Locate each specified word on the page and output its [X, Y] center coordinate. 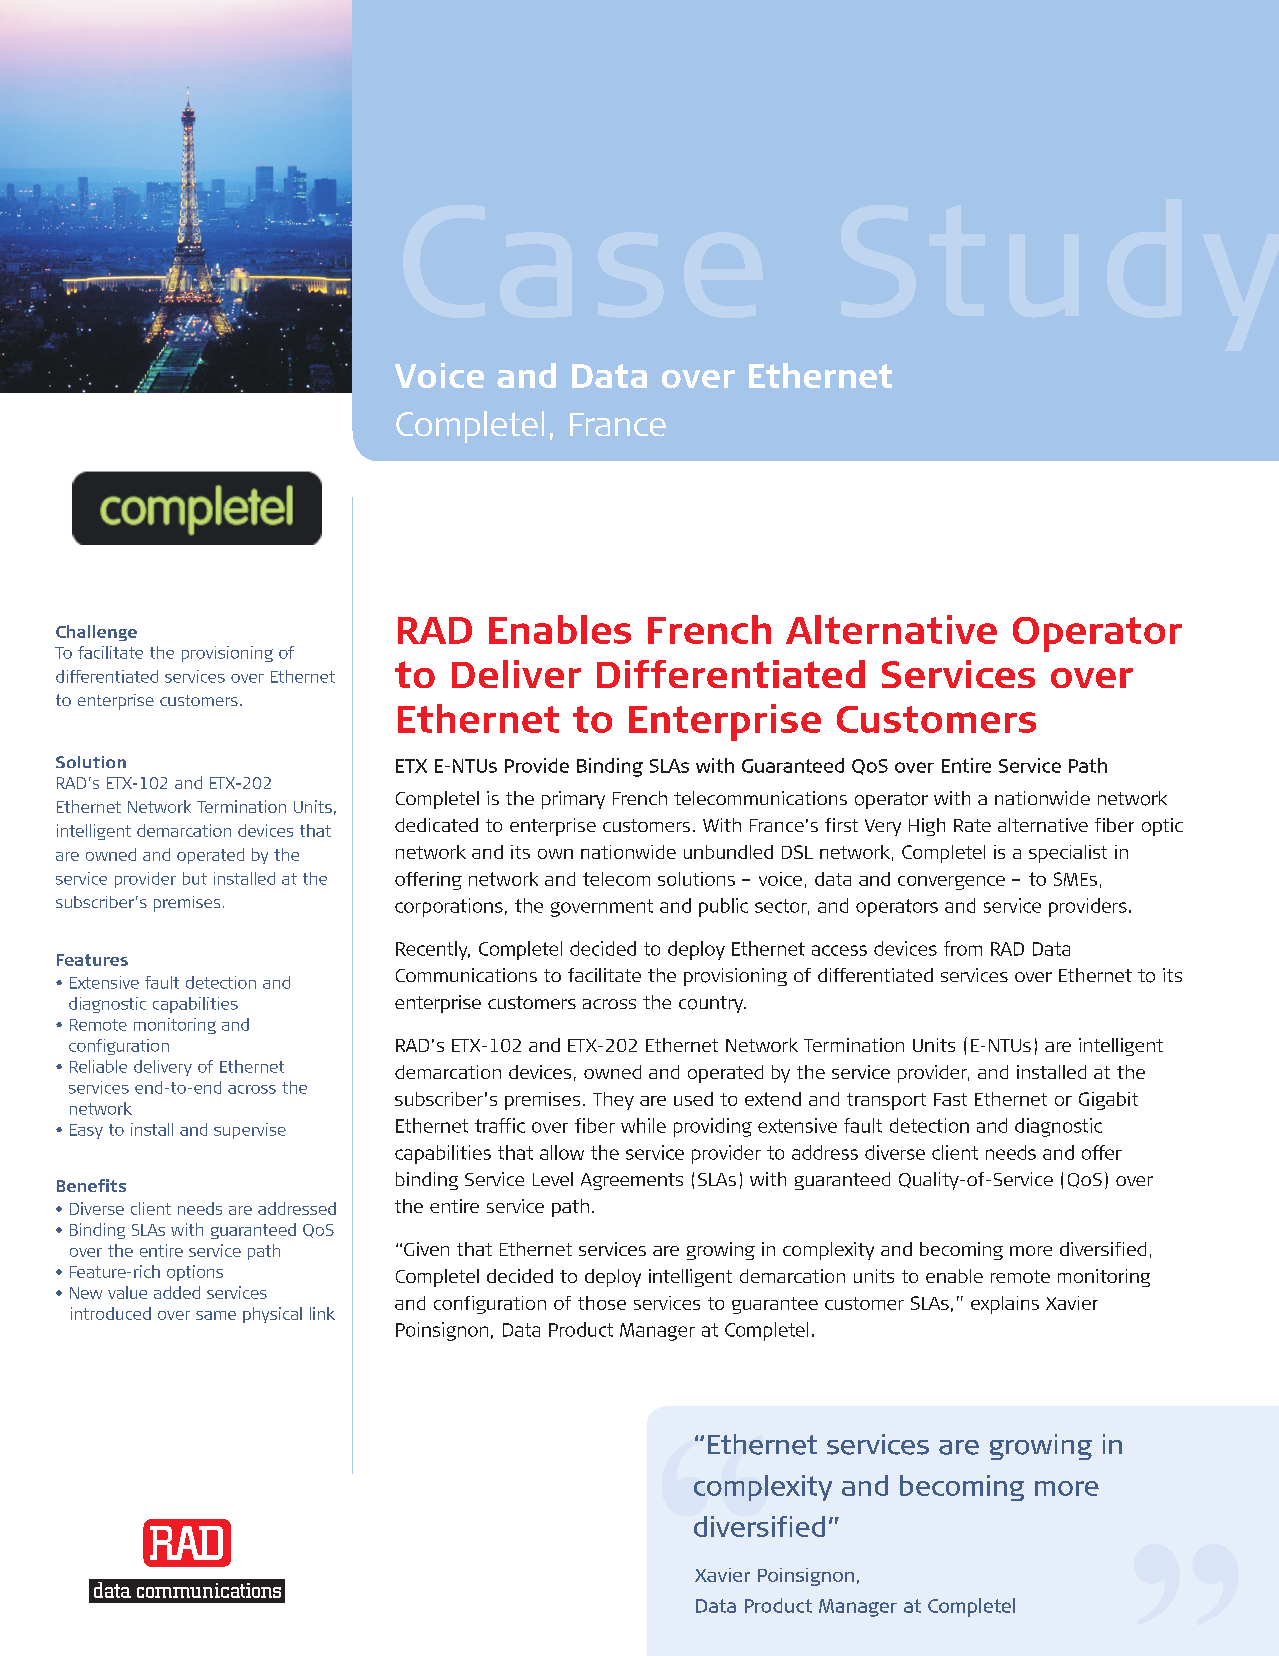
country [712, 1004]
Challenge [96, 633]
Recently [433, 950]
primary [573, 800]
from [963, 948]
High [927, 827]
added [177, 1292]
